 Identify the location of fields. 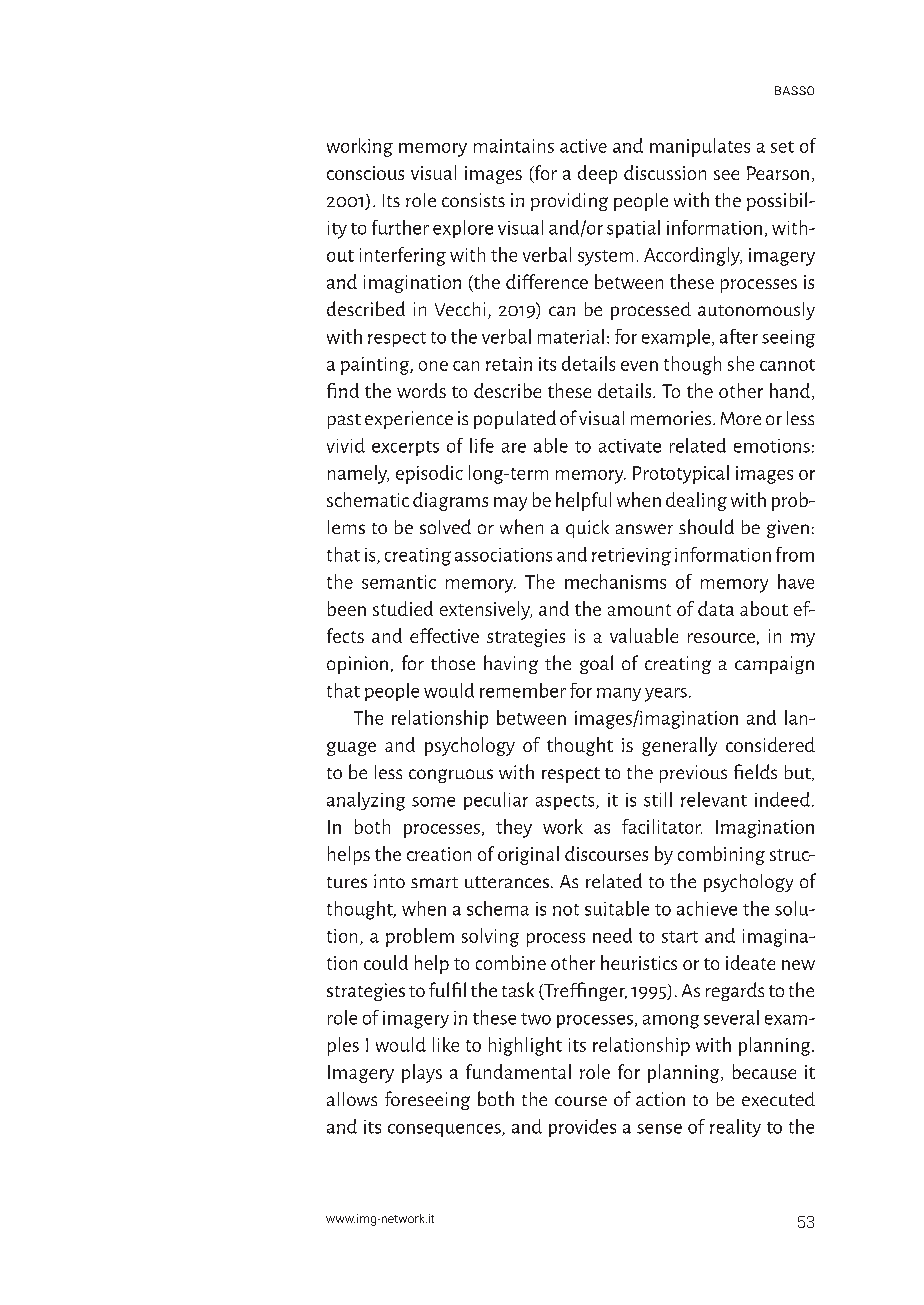
(755, 771).
